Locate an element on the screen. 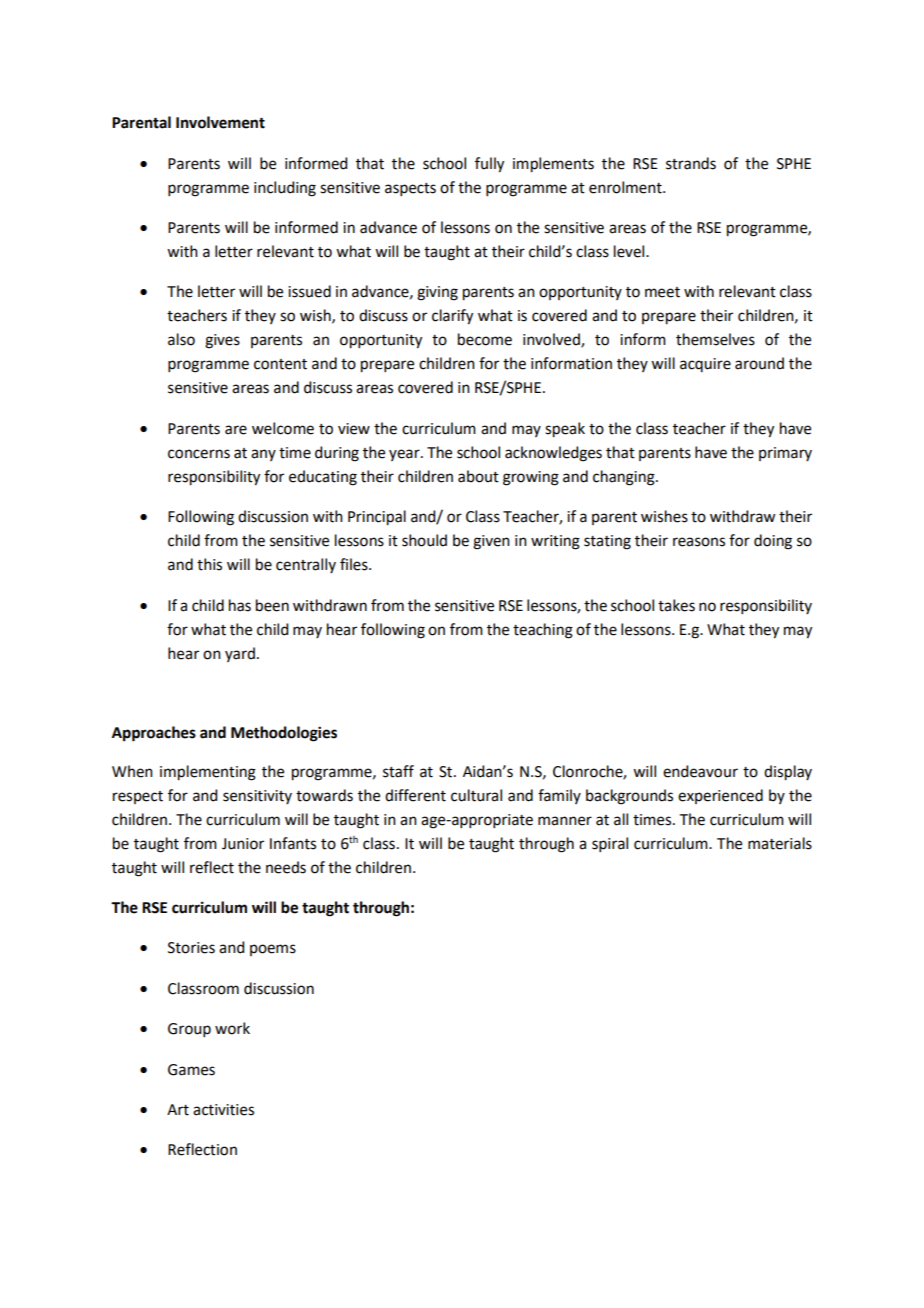  implementing is located at coordinates (208, 773).
